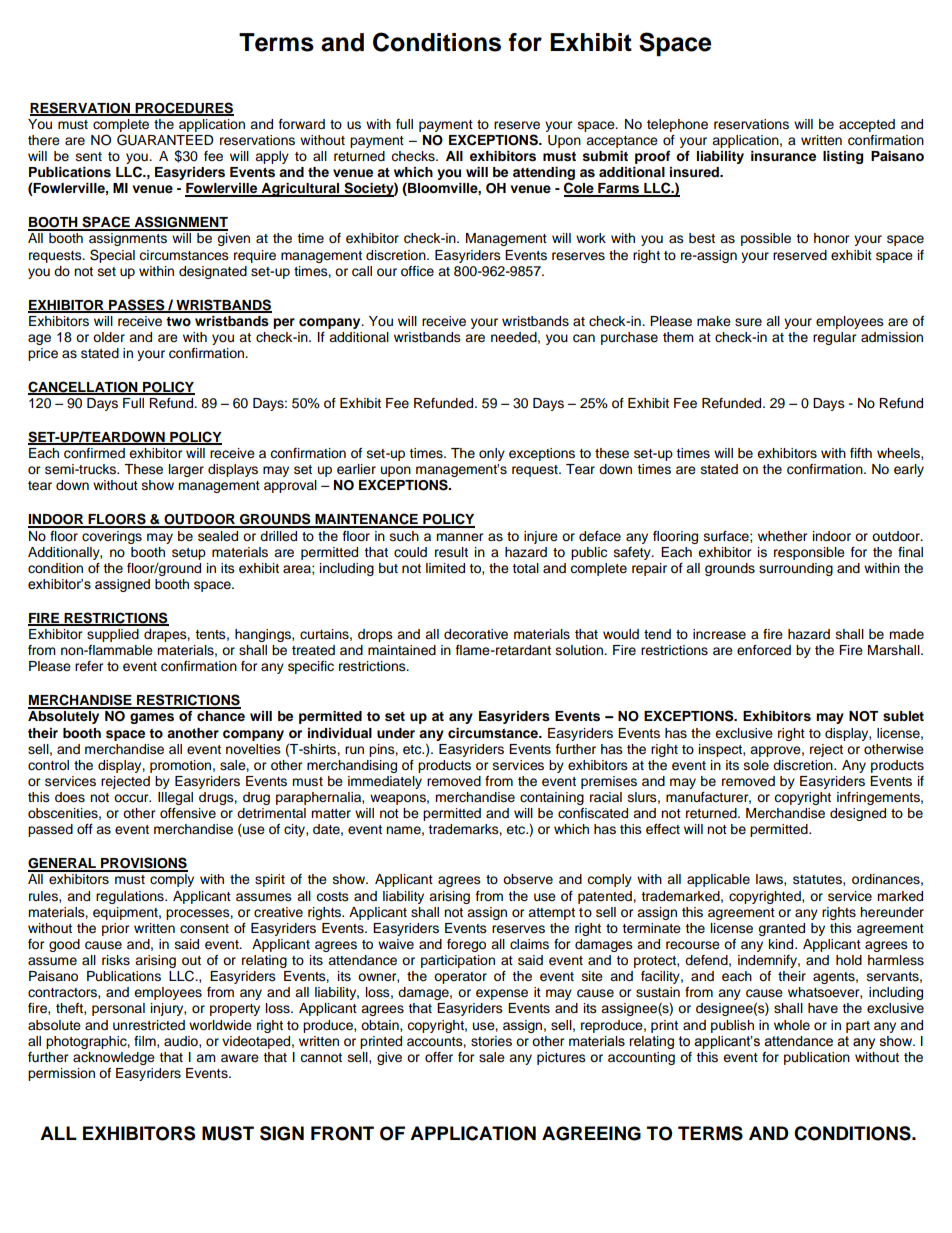  I want to click on enforced, so click(764, 650).
